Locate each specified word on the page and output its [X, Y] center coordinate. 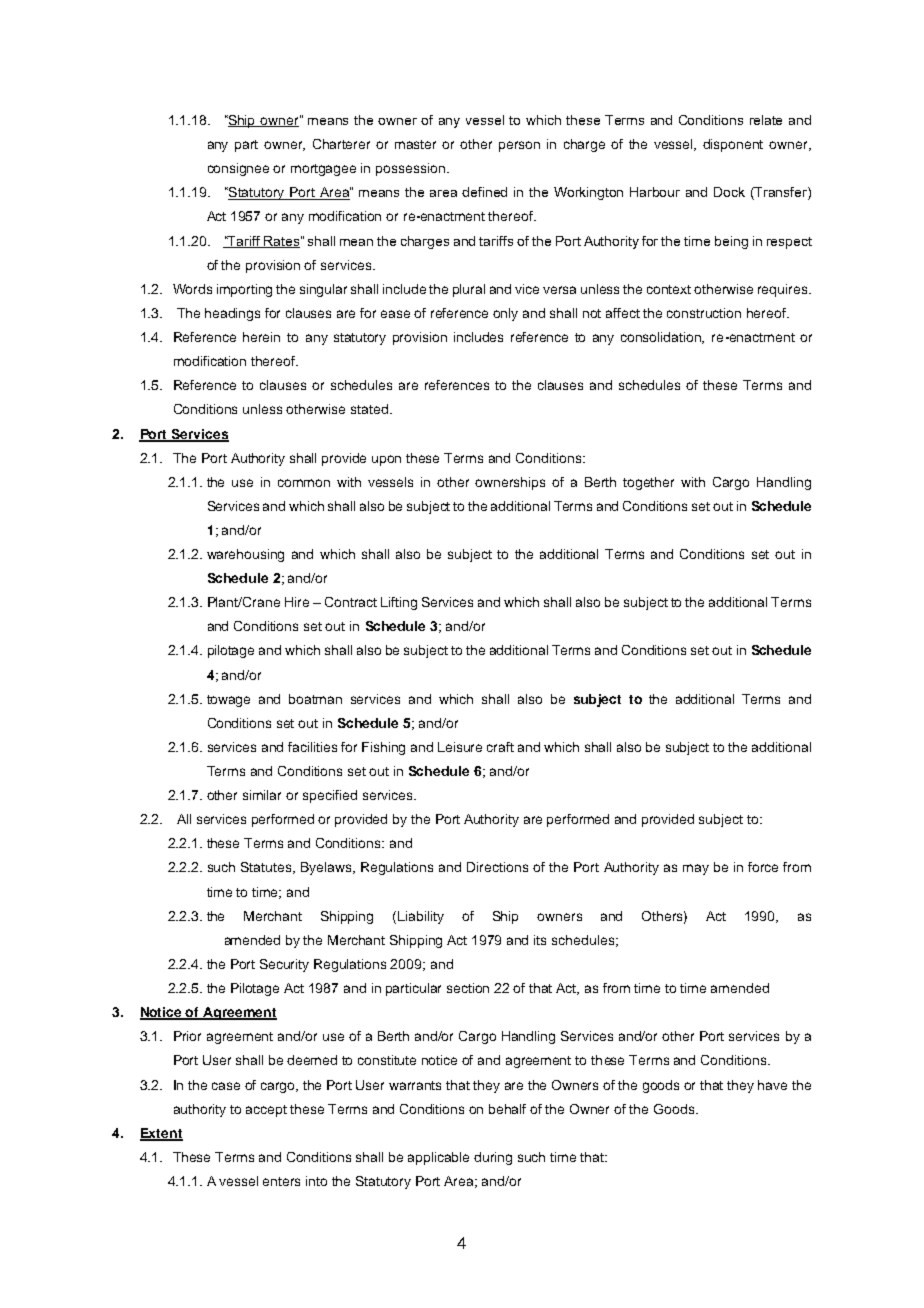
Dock [729, 192]
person [519, 146]
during [493, 1158]
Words [192, 289]
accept [266, 1111]
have [772, 1085]
